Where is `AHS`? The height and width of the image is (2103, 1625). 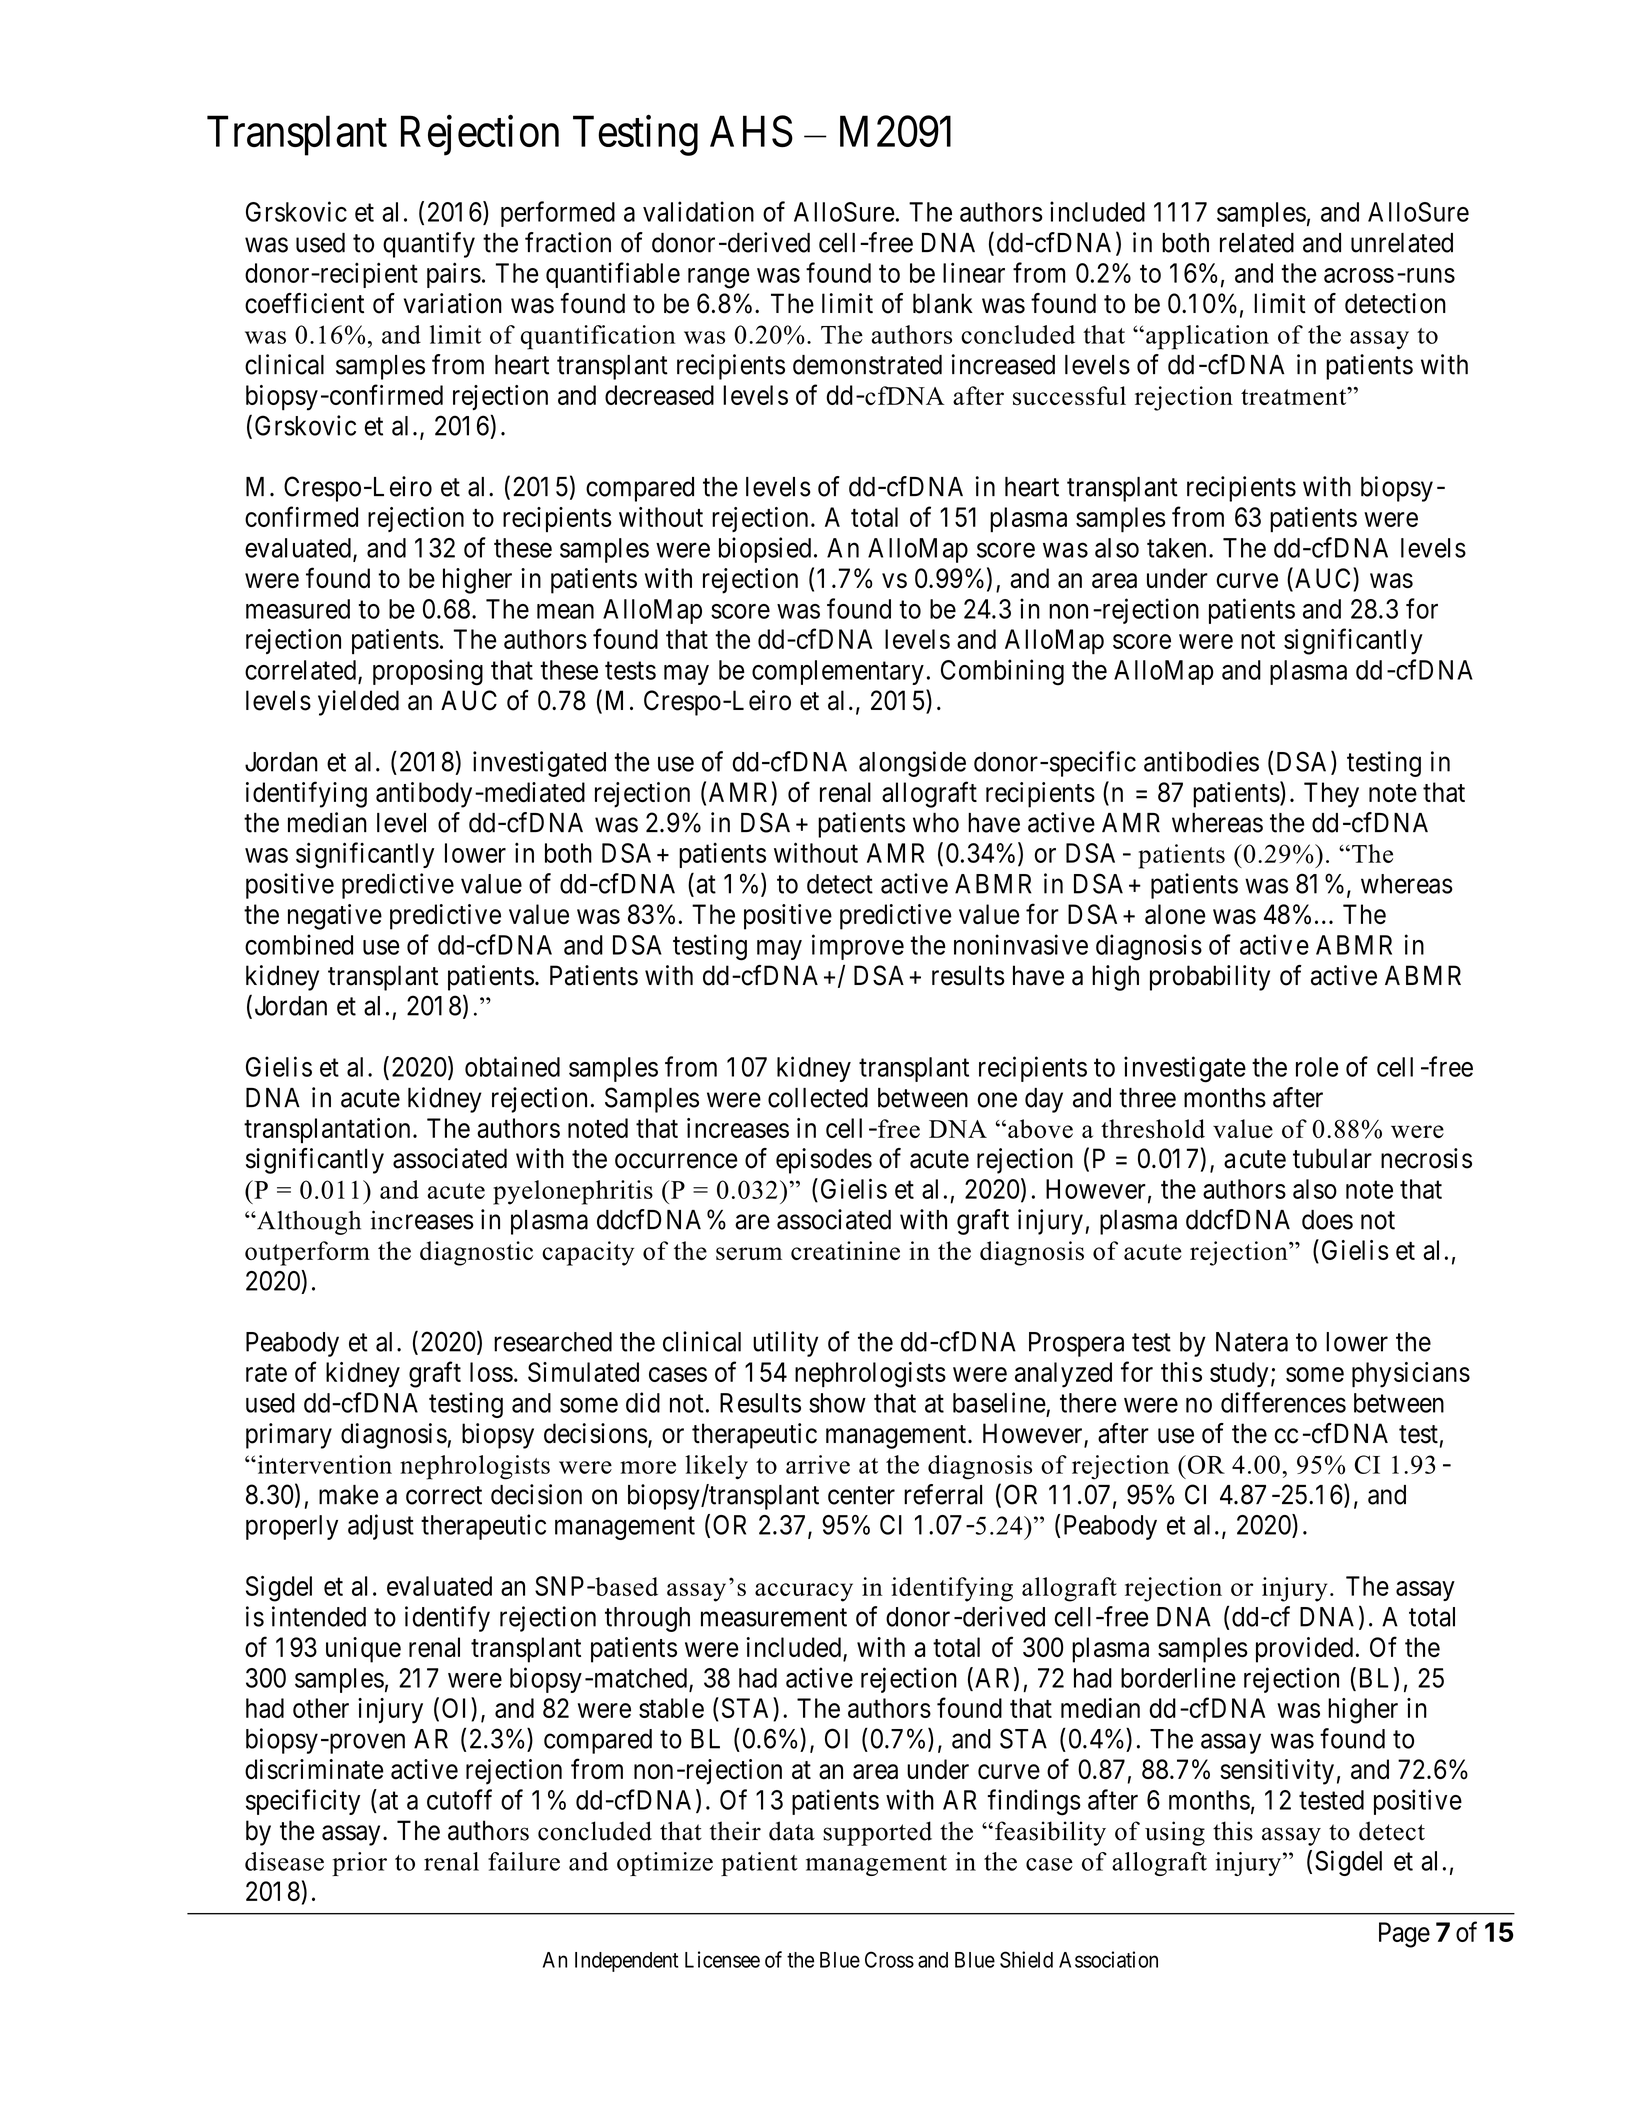
AHS is located at coordinates (751, 131).
